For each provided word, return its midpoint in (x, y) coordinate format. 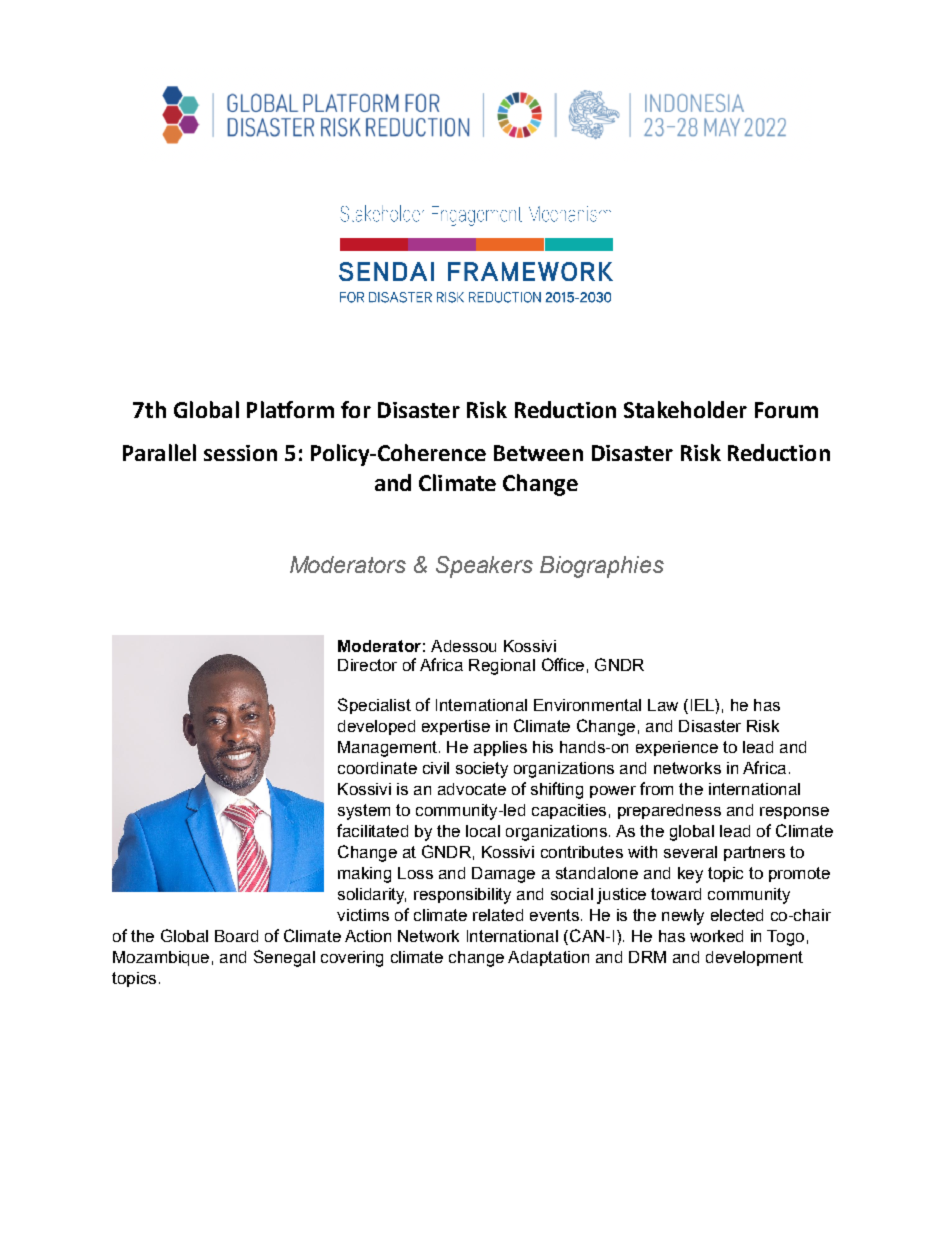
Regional (502, 667)
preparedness (669, 811)
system (364, 812)
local (483, 831)
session (240, 453)
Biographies (602, 567)
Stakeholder (685, 409)
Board (236, 936)
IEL (703, 705)
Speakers (484, 567)
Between (538, 453)
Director (367, 665)
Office (563, 664)
